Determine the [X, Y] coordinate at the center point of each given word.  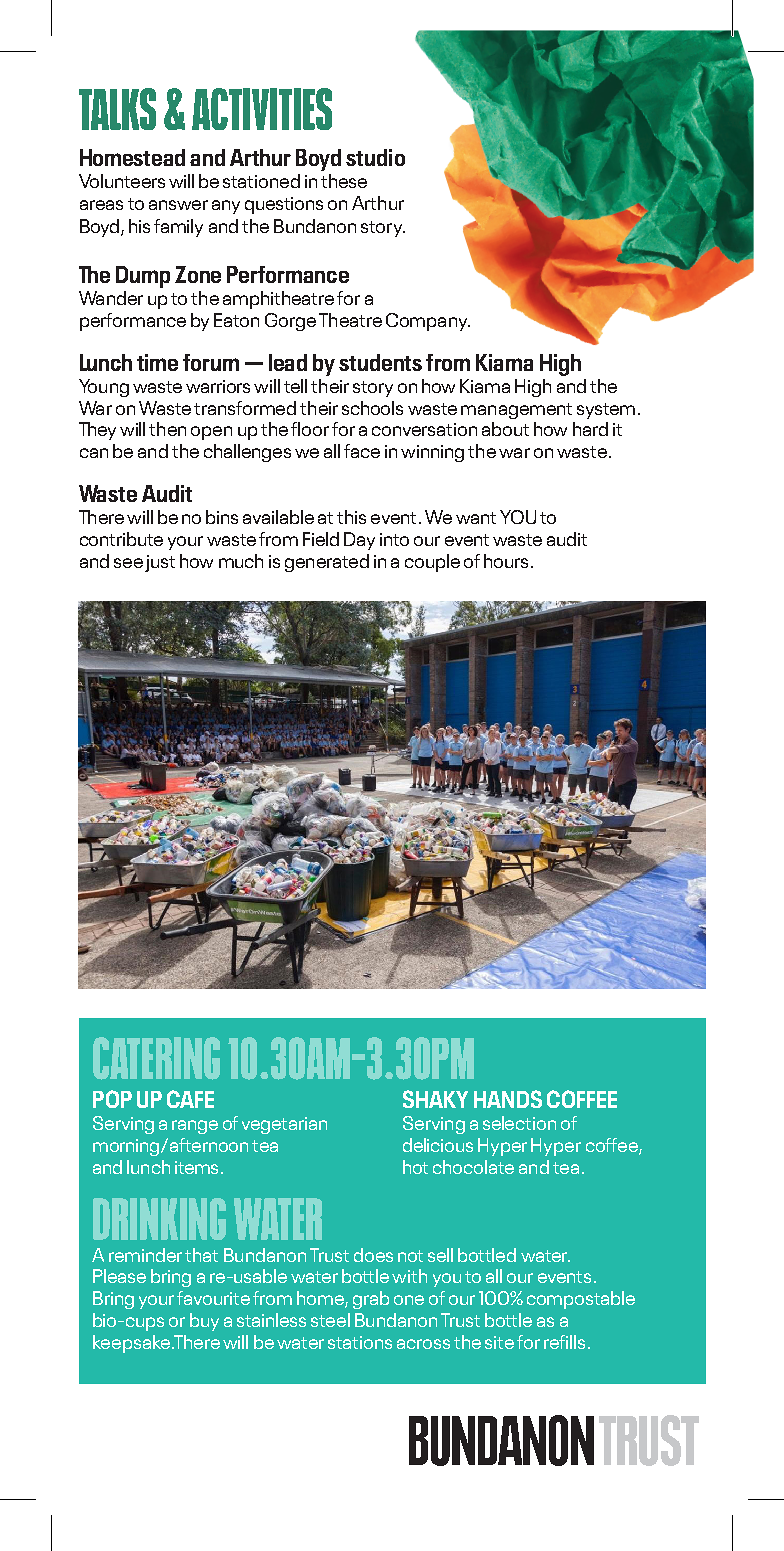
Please [119, 1276]
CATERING [156, 1058]
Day [359, 541]
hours [506, 561]
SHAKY [435, 1099]
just [160, 563]
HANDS [508, 1099]
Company [428, 322]
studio [375, 157]
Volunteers [122, 181]
